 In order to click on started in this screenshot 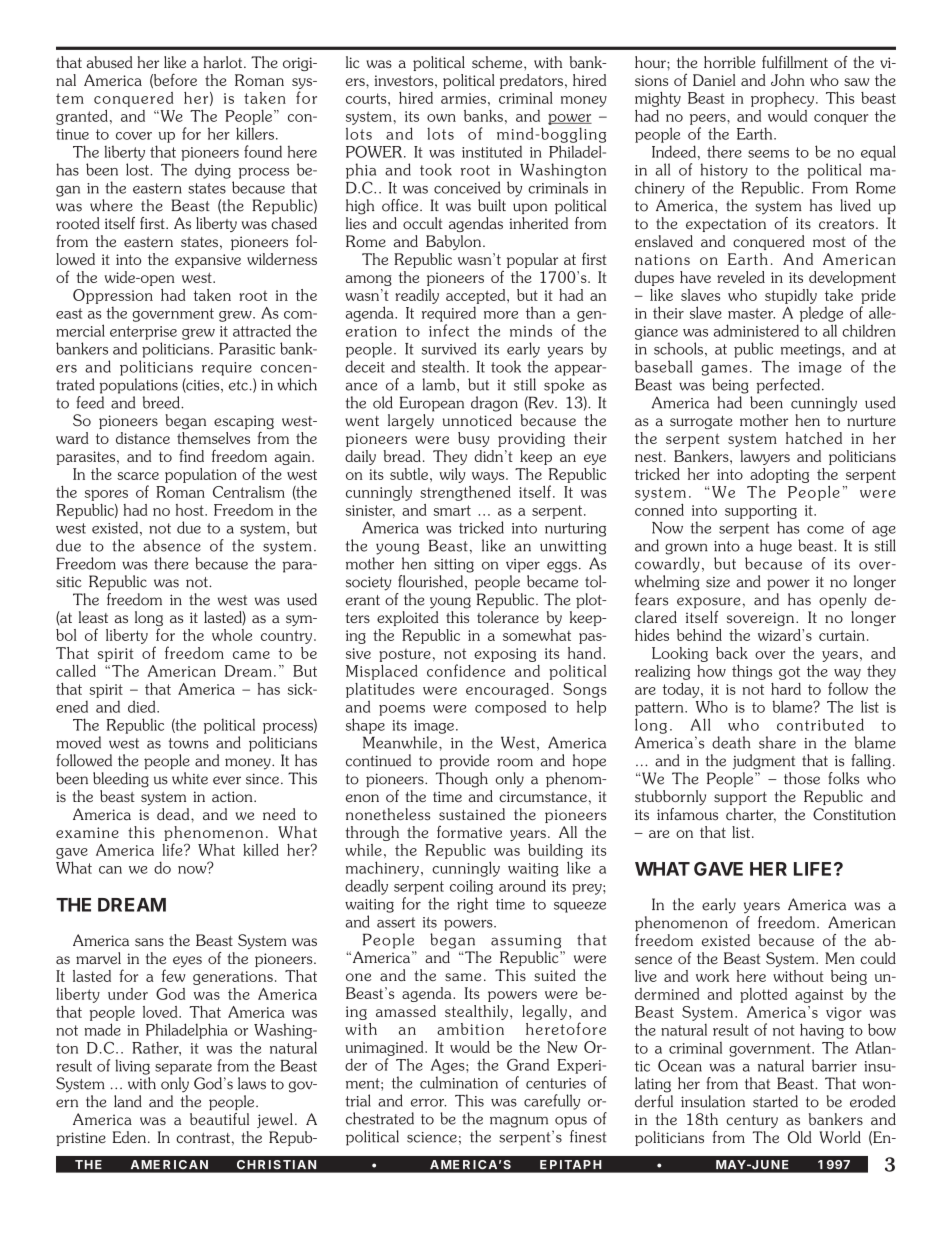, I will do `click(775, 1101)`.
